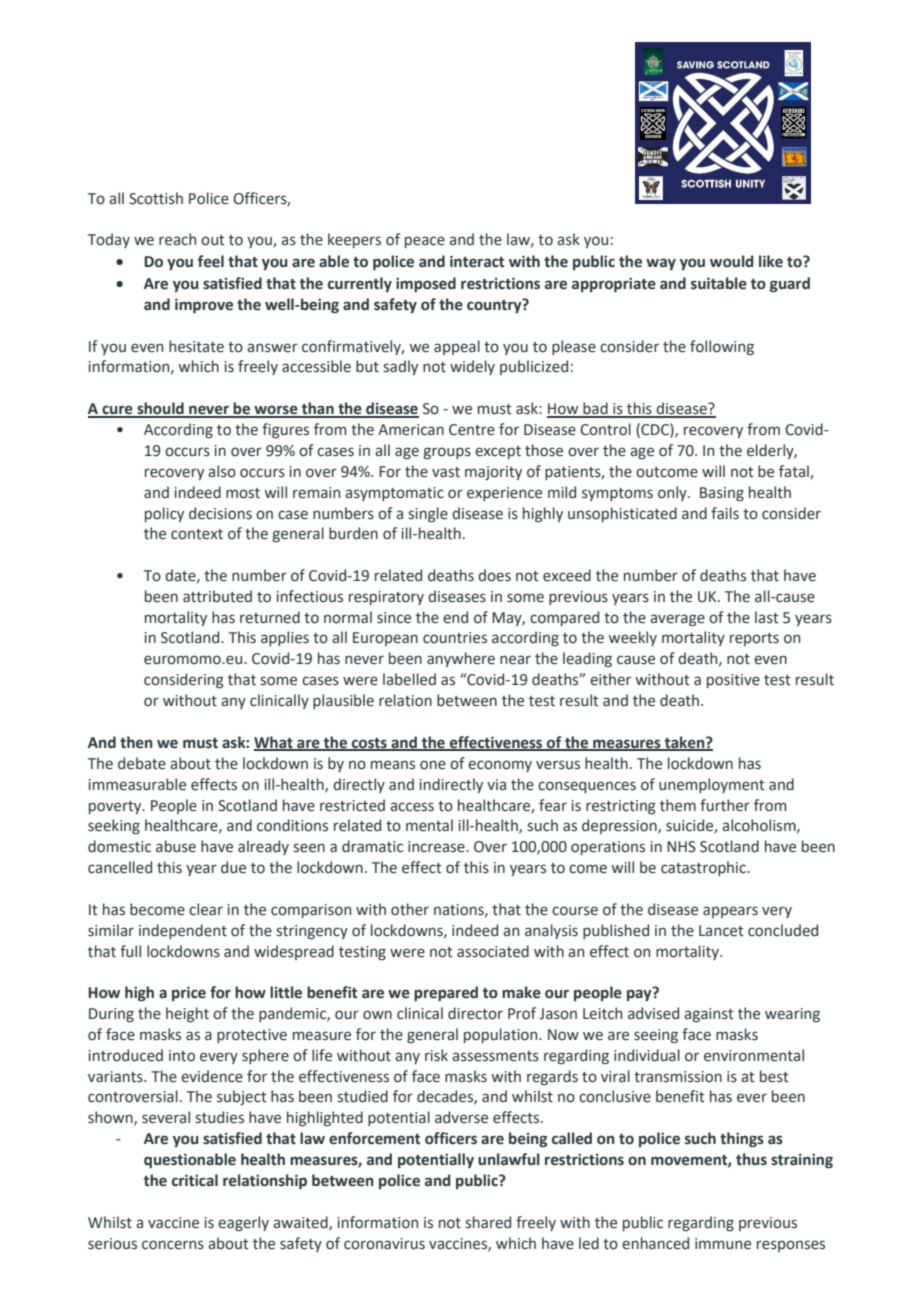  I want to click on positive, so click(733, 681).
